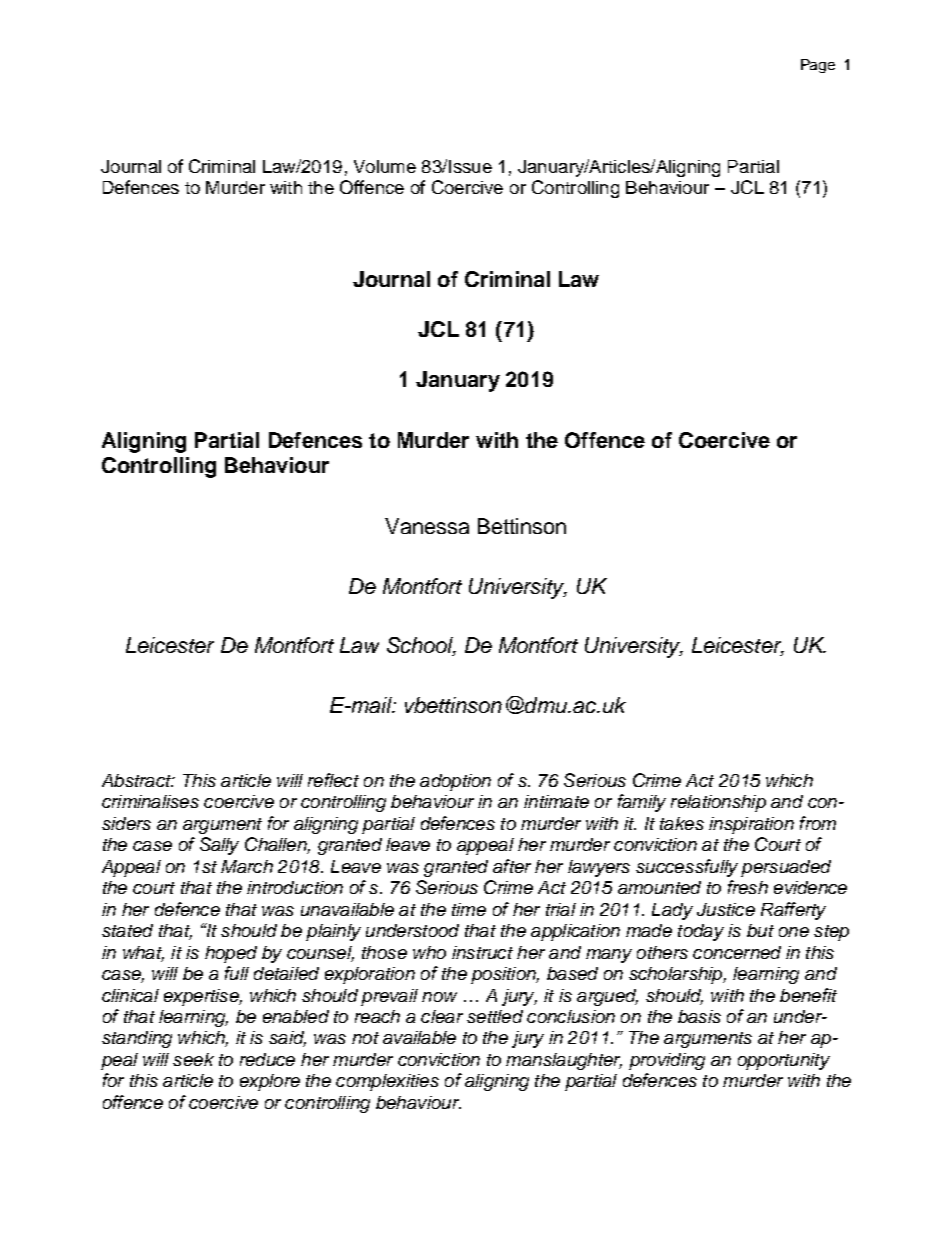  What do you see at coordinates (818, 66) in the screenshot?
I see `Page` at bounding box center [818, 66].
